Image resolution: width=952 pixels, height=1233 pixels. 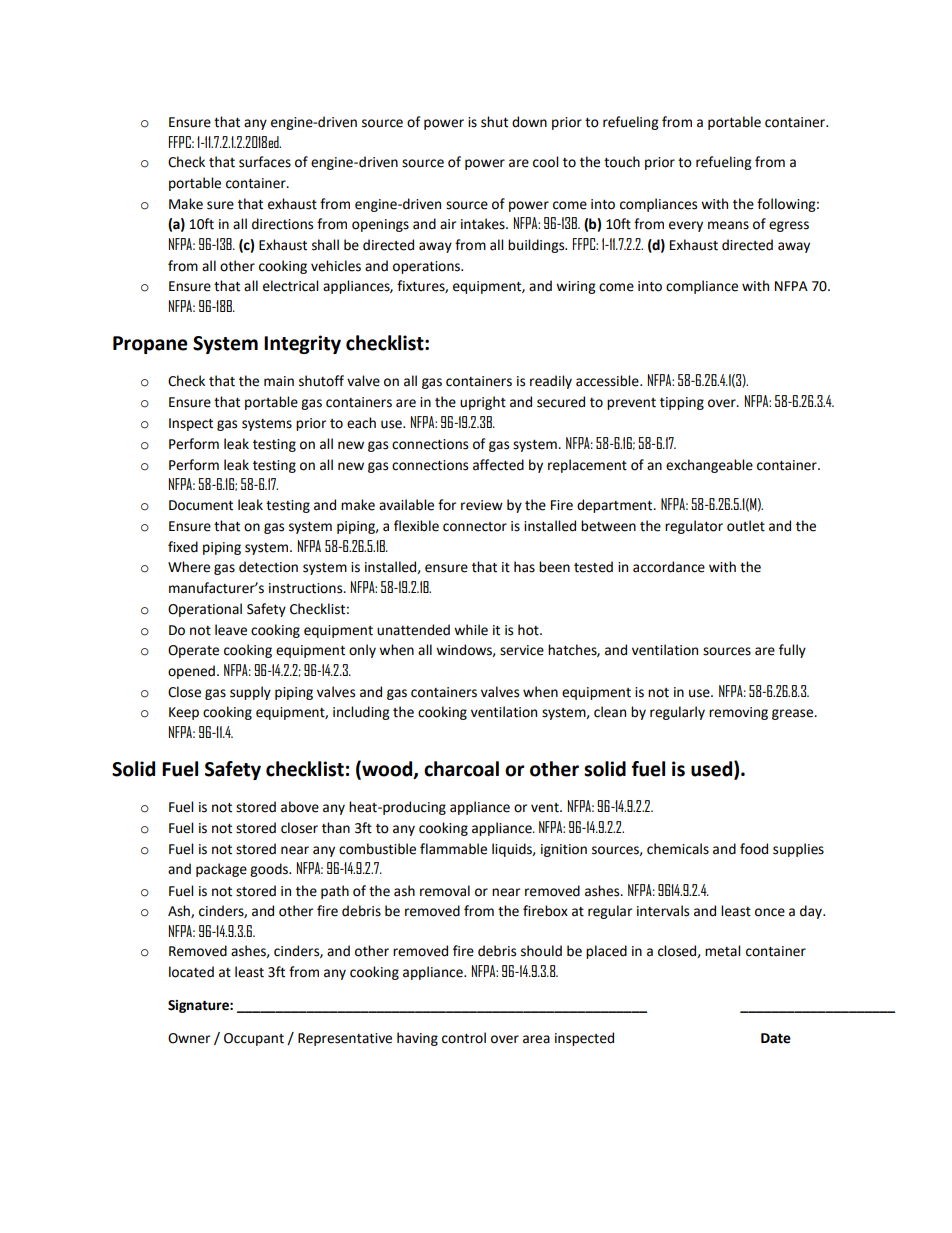 I want to click on main, so click(x=279, y=381).
